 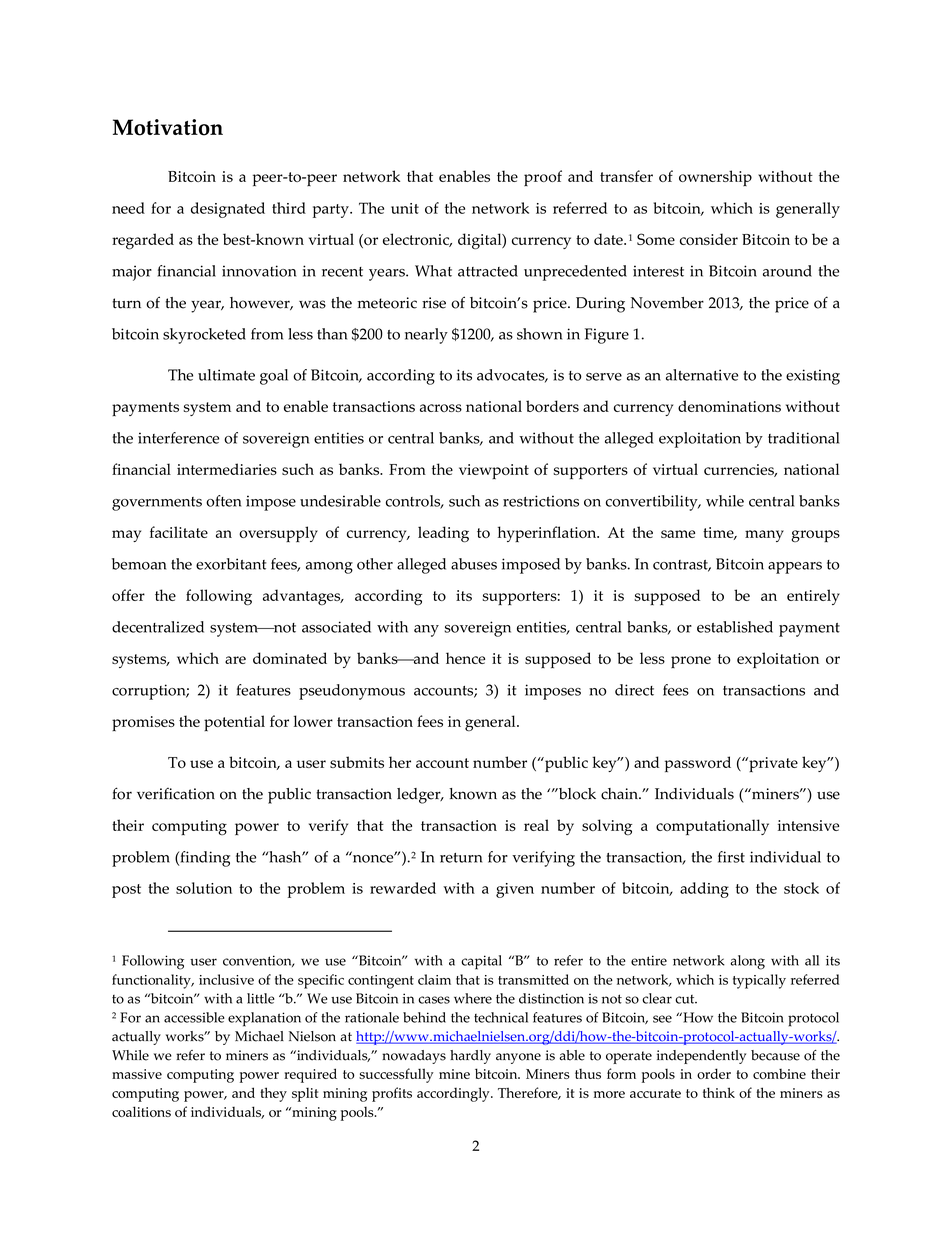 I want to click on they, so click(x=273, y=1094).
